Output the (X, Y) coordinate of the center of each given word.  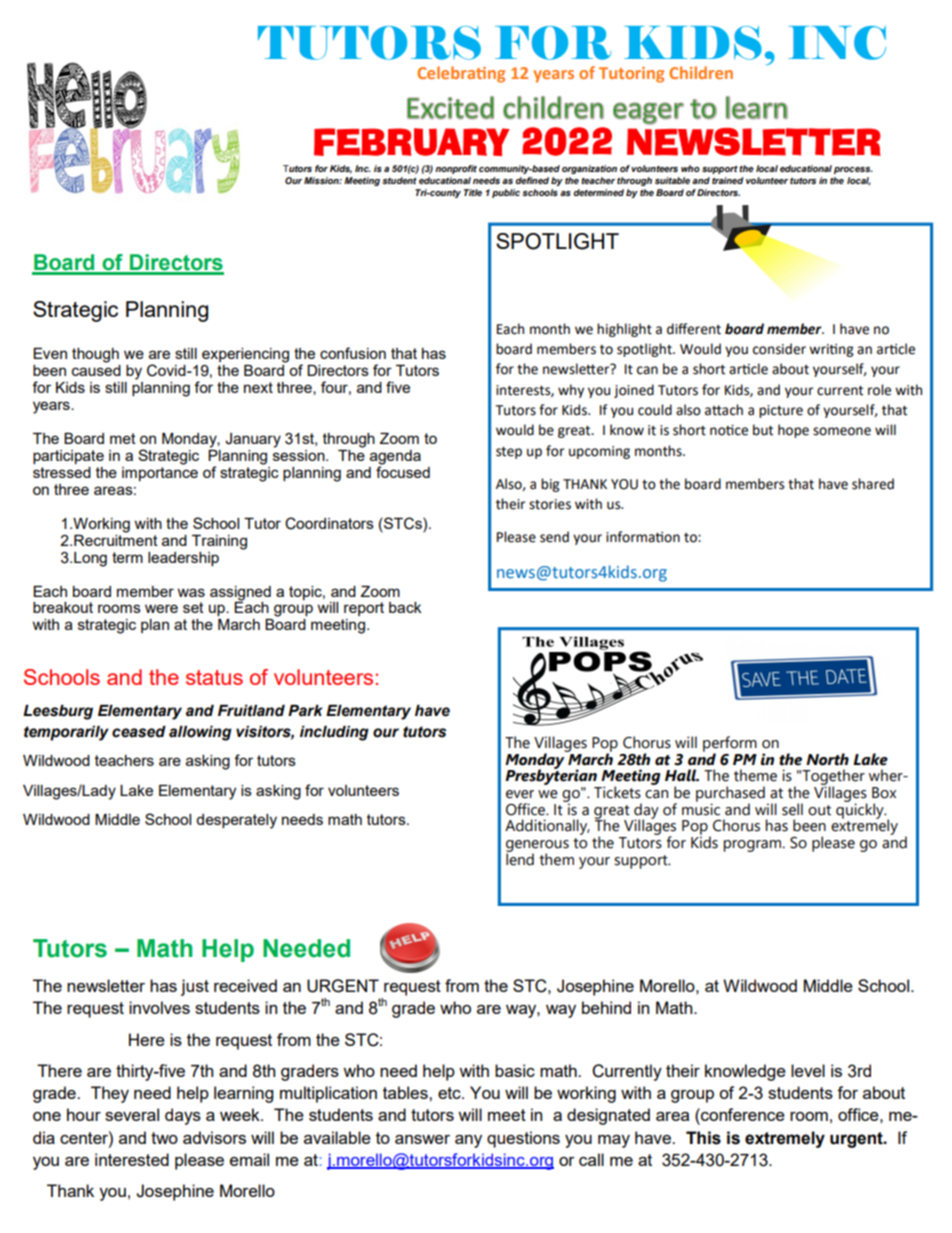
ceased (139, 732)
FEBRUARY (412, 142)
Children (701, 72)
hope (793, 431)
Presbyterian (551, 776)
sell (792, 809)
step (509, 453)
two (164, 1138)
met (123, 438)
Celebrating (461, 74)
